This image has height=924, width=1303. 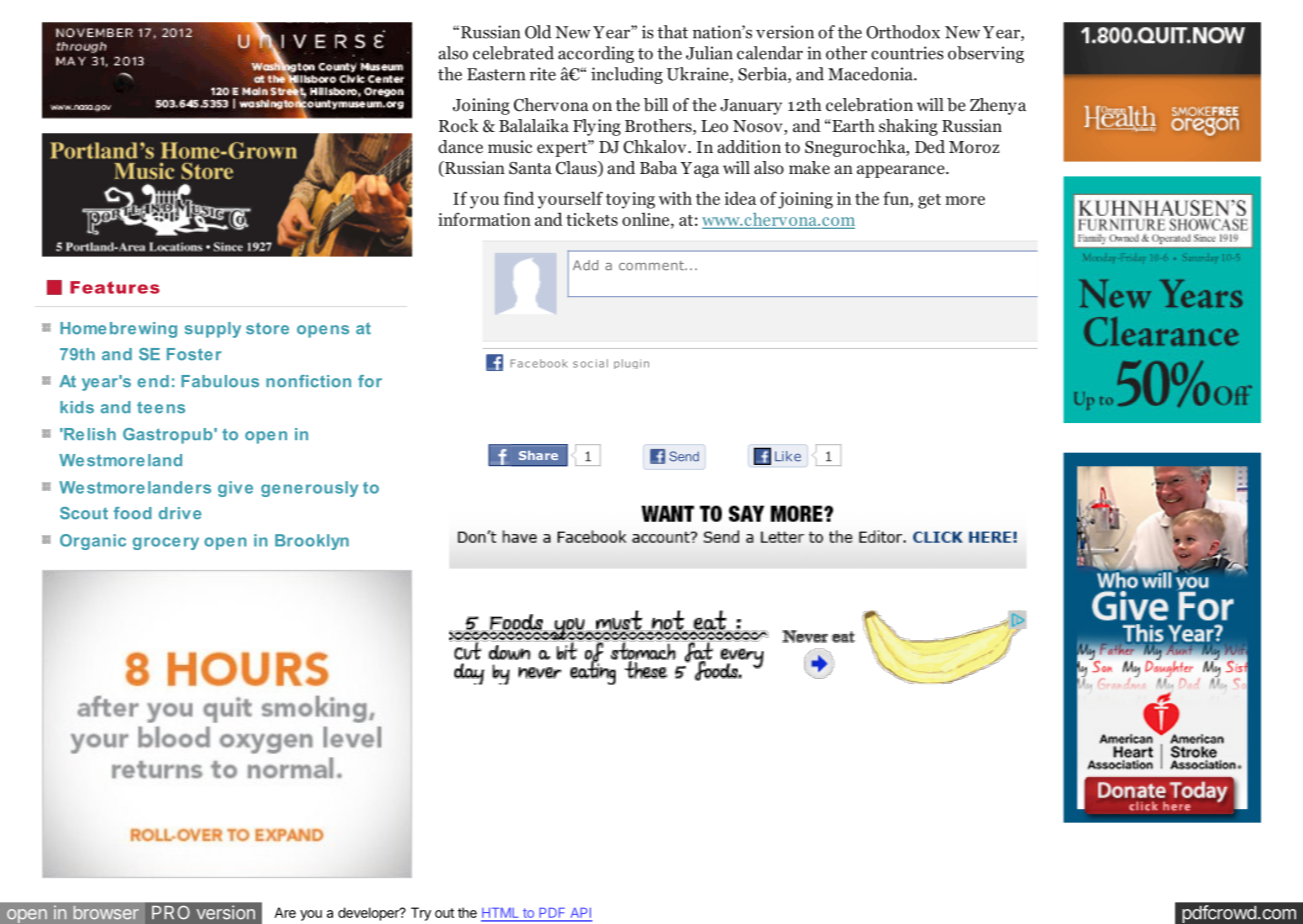 I want to click on PRO, so click(x=171, y=912).
